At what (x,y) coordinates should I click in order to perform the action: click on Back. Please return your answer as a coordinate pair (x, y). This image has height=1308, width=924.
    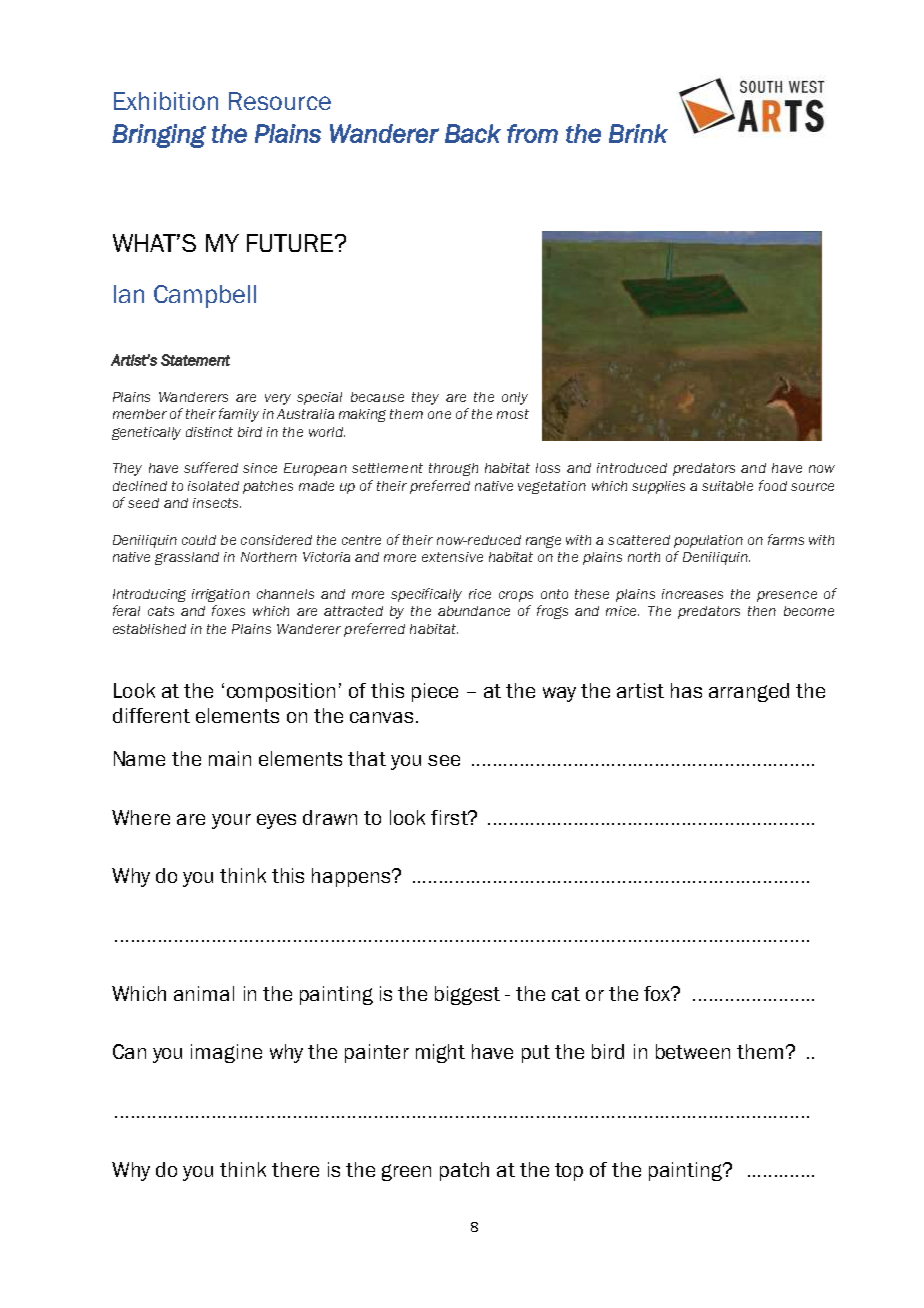
    Looking at the image, I should click on (473, 133).
